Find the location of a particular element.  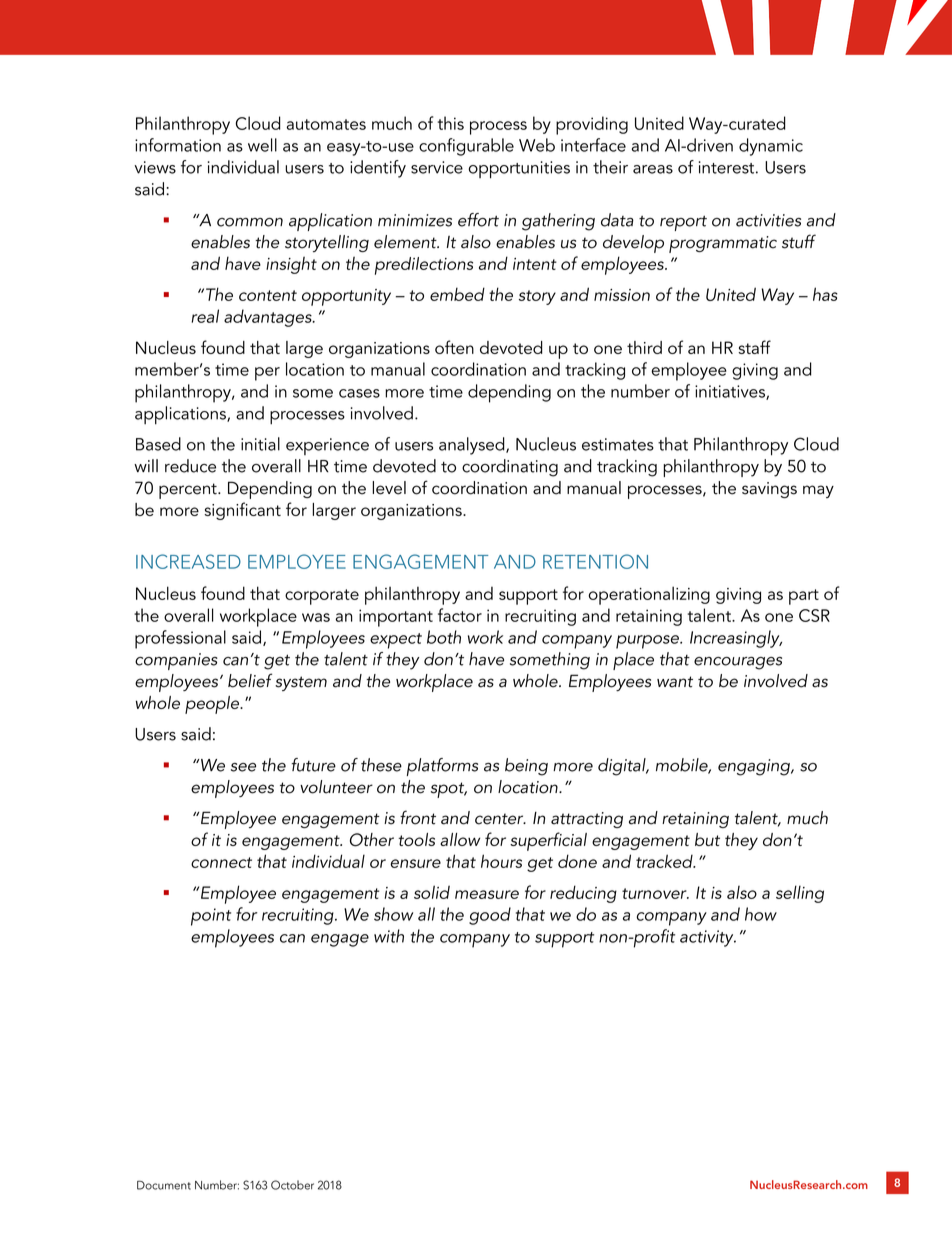

encourages is located at coordinates (738, 663).
